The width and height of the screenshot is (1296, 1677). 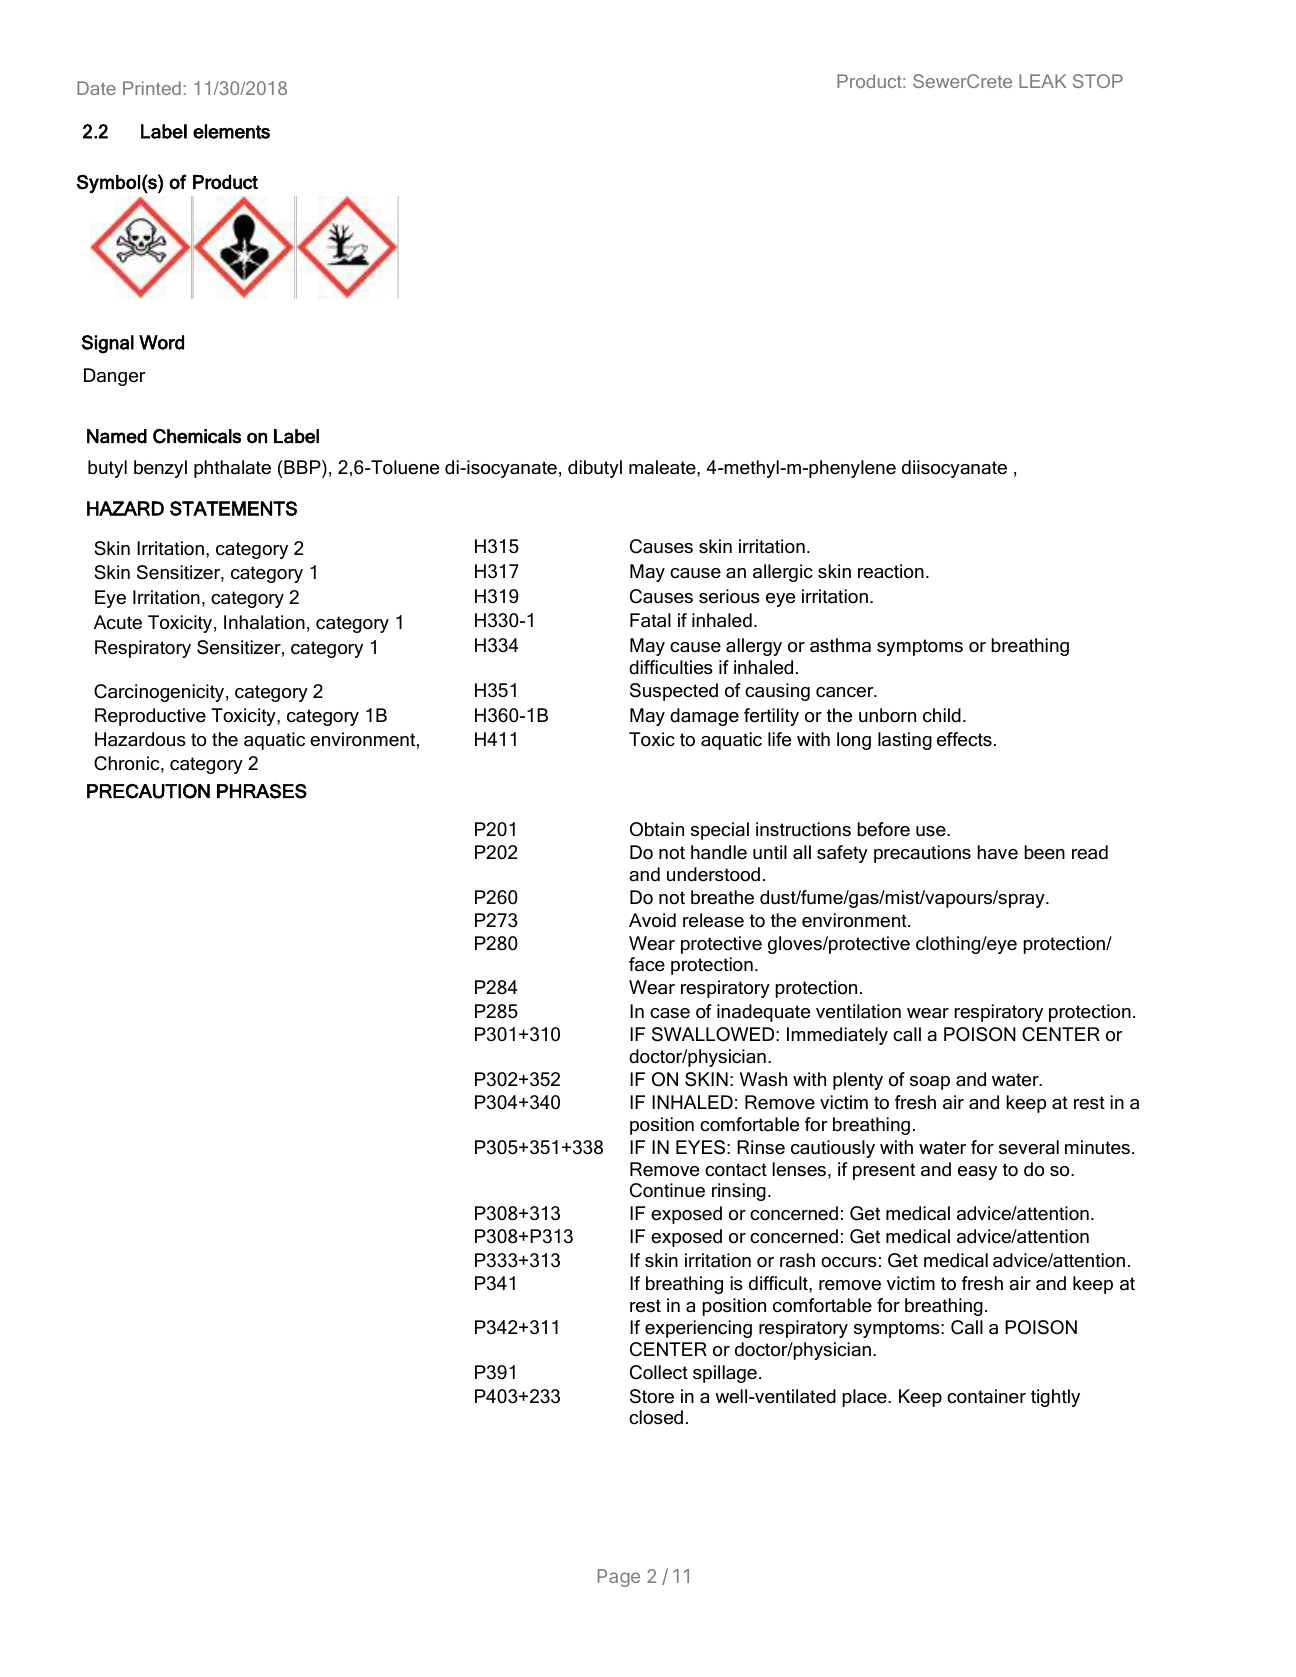 I want to click on reaction, so click(x=891, y=571).
